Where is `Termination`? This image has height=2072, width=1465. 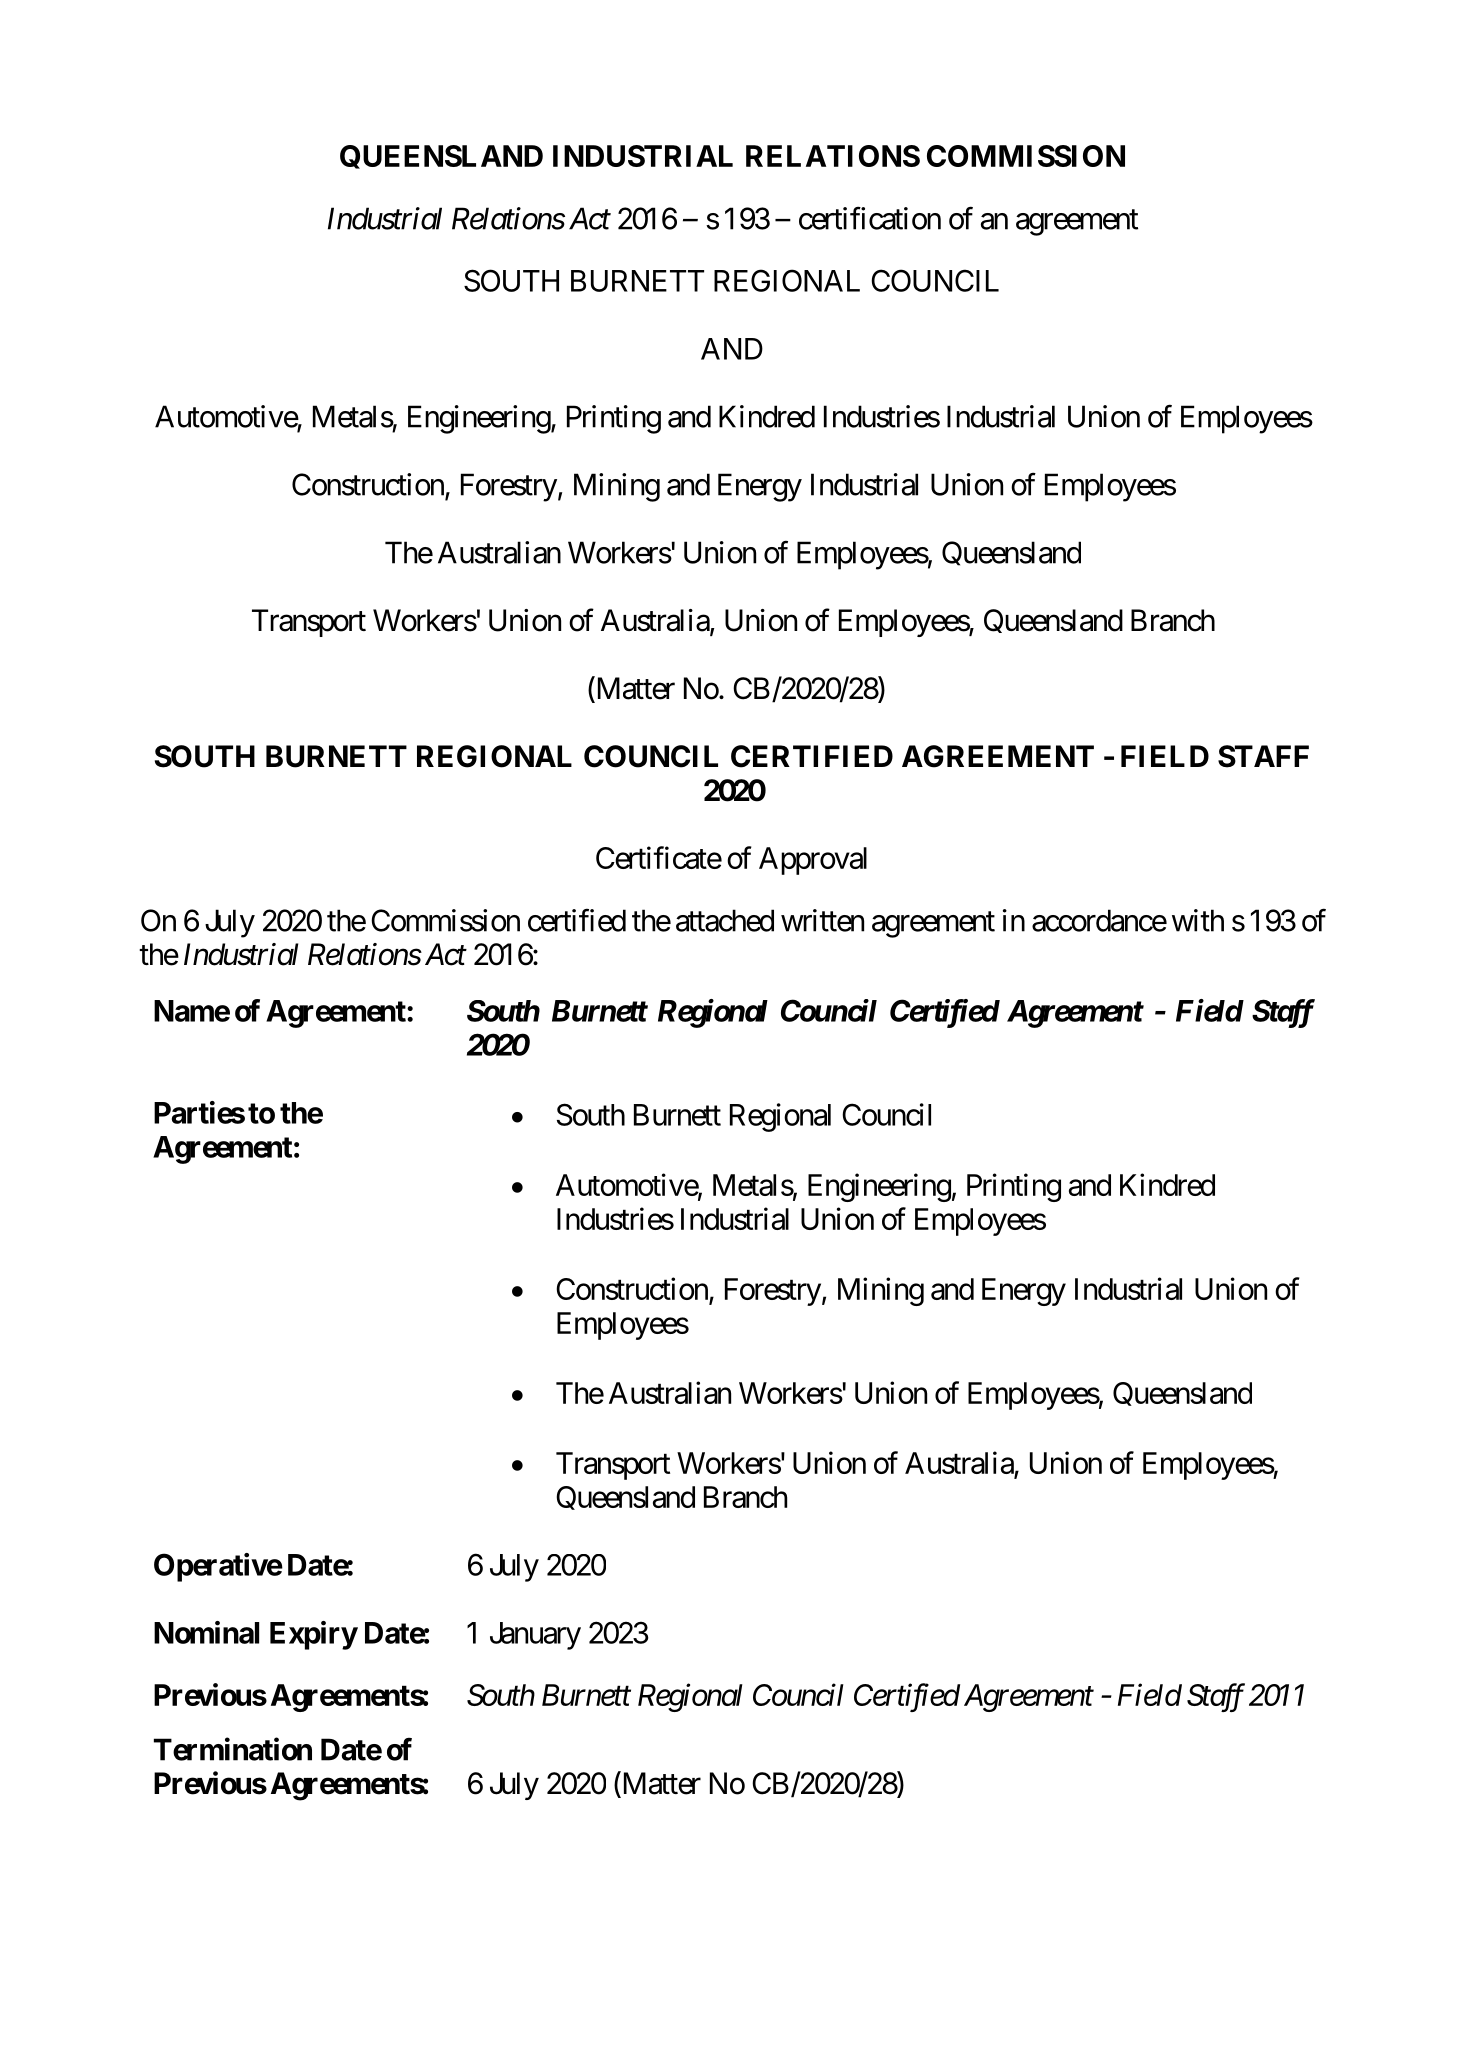
Termination is located at coordinates (233, 1749).
